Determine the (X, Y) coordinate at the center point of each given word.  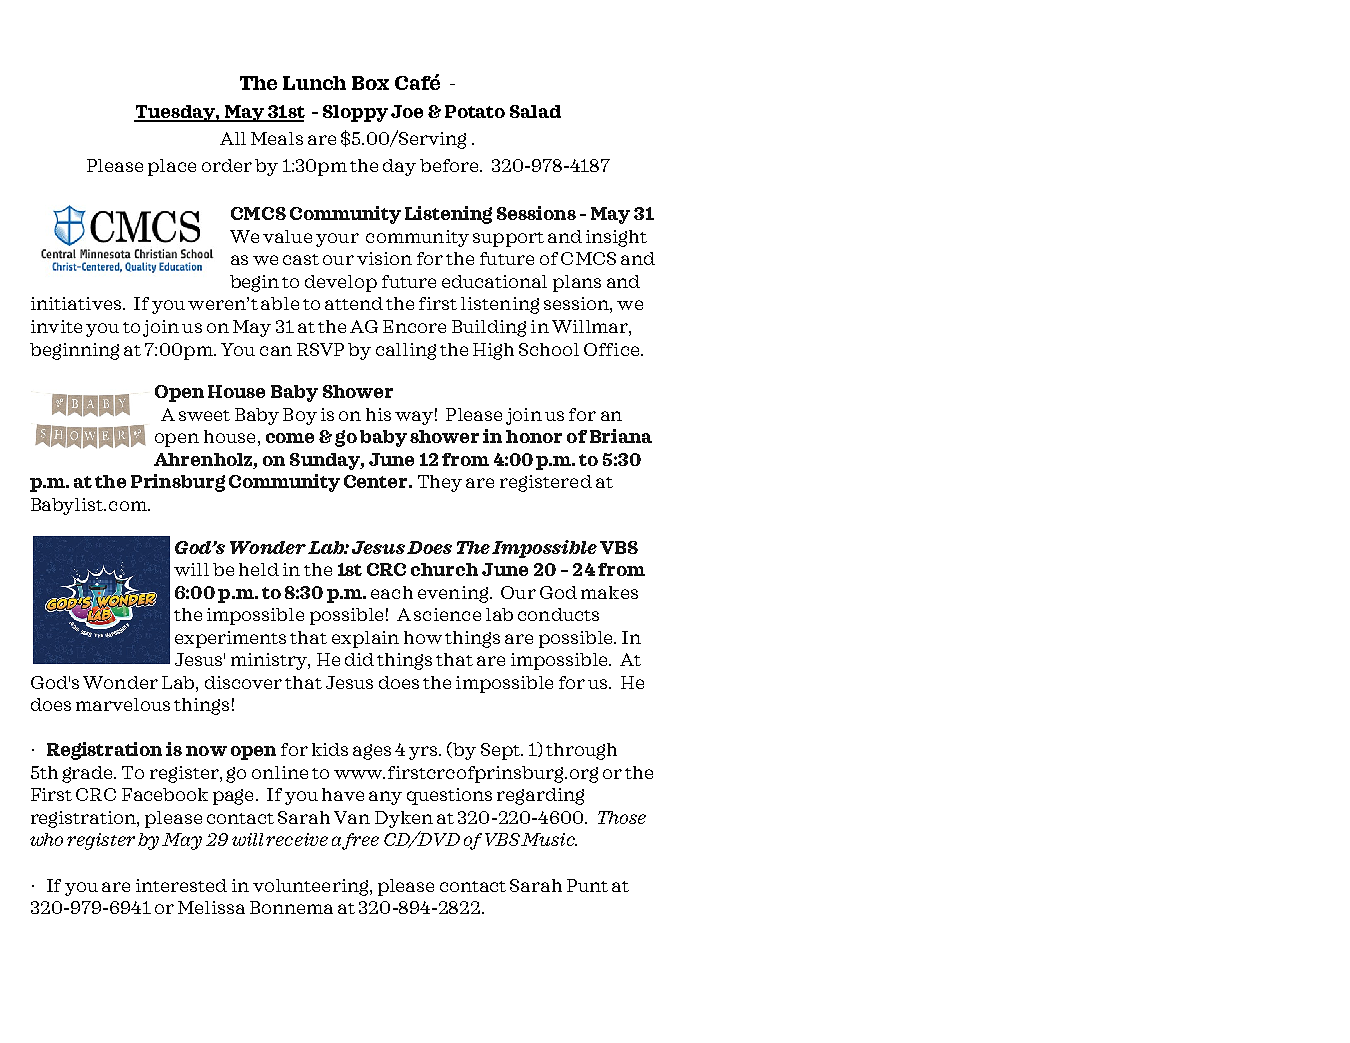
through (581, 751)
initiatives (77, 303)
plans (577, 283)
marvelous (123, 704)
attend (354, 303)
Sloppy (355, 113)
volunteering (312, 887)
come (290, 438)
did (359, 659)
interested (181, 885)
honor (534, 436)
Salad (535, 111)
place (172, 167)
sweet (204, 415)
